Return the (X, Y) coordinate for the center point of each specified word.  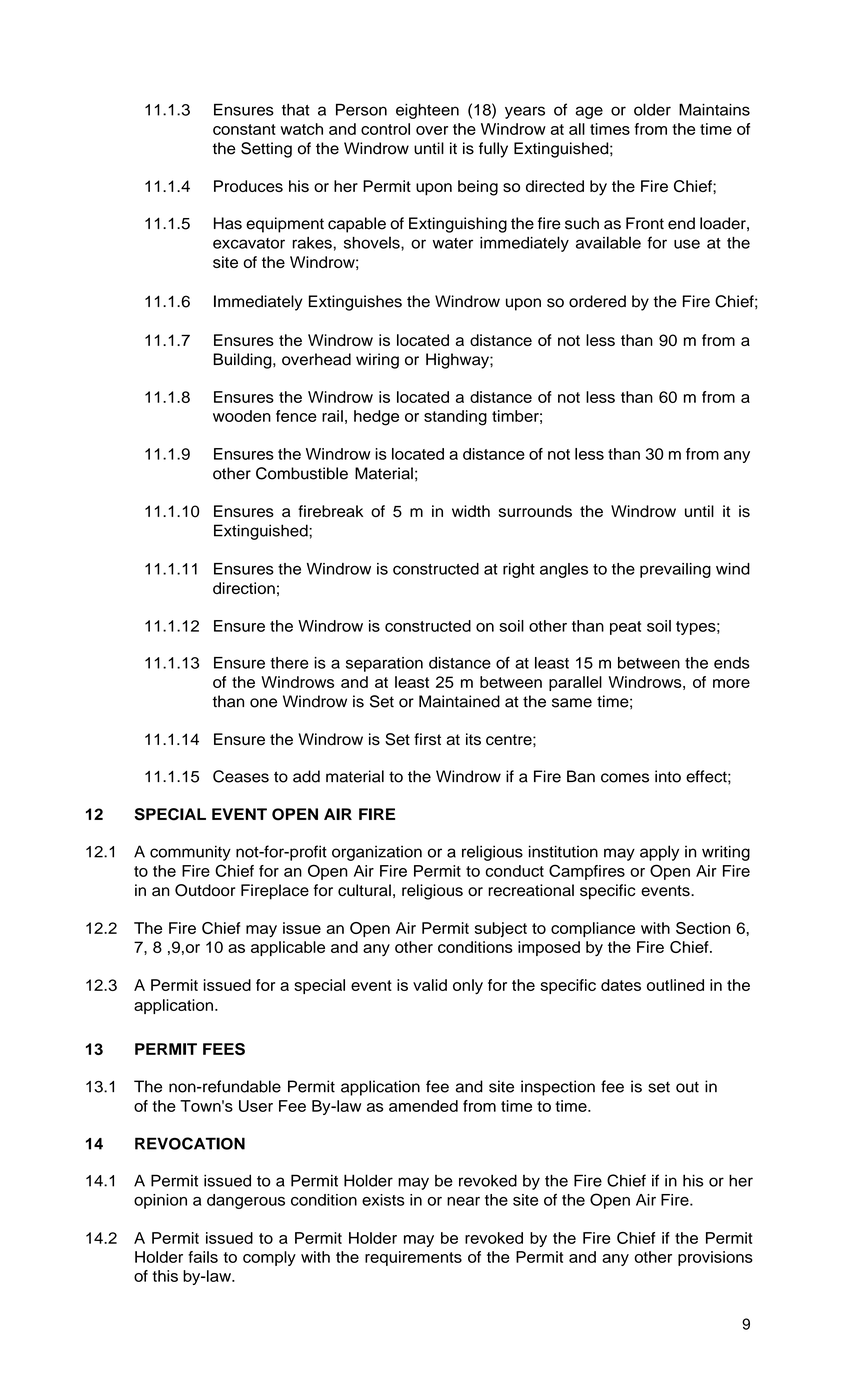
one (263, 703)
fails (203, 1257)
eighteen (427, 111)
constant (244, 129)
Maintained (459, 701)
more (731, 683)
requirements (413, 1258)
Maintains (714, 109)
